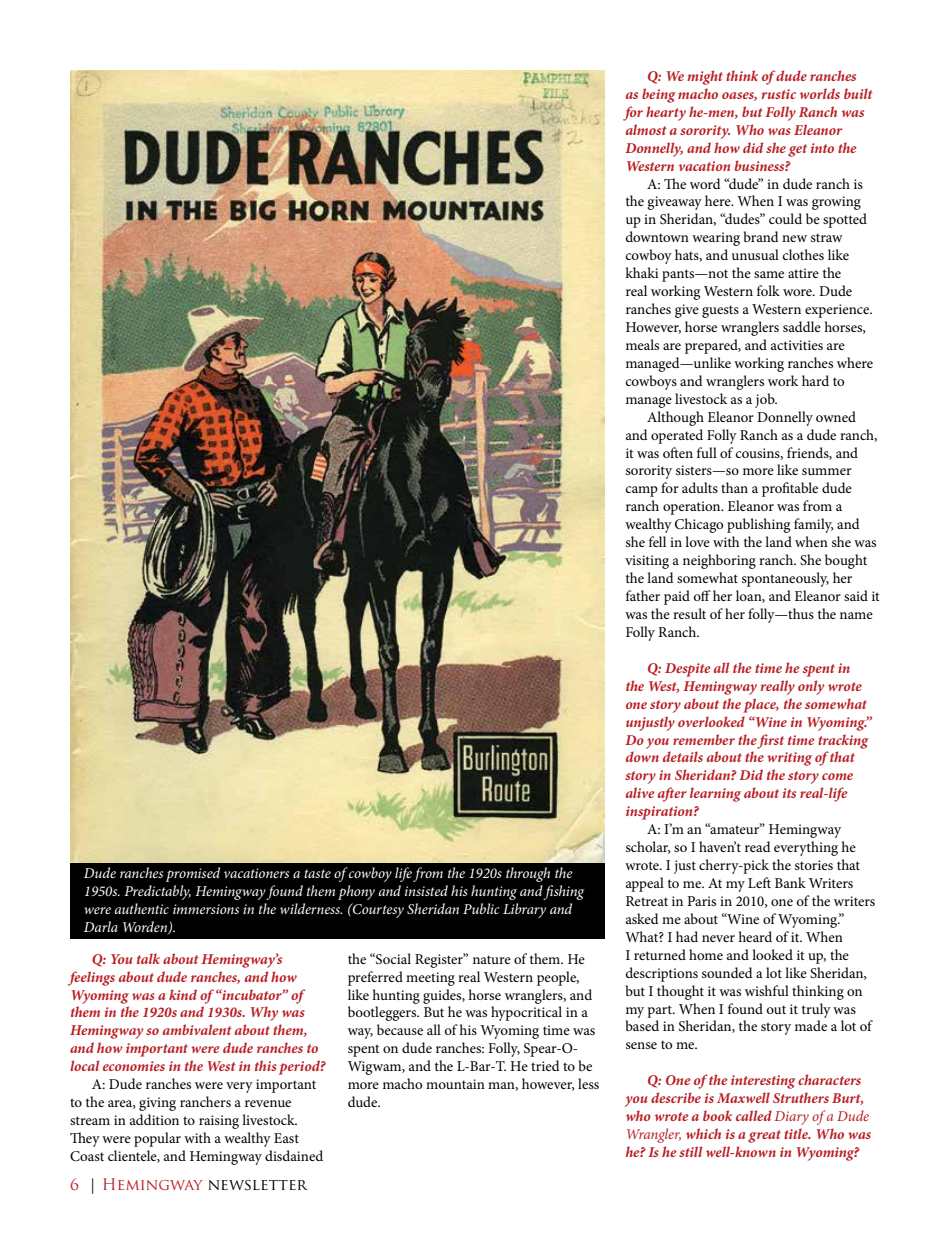 This page has height=1233, width=952. I want to click on almost, so click(646, 129).
